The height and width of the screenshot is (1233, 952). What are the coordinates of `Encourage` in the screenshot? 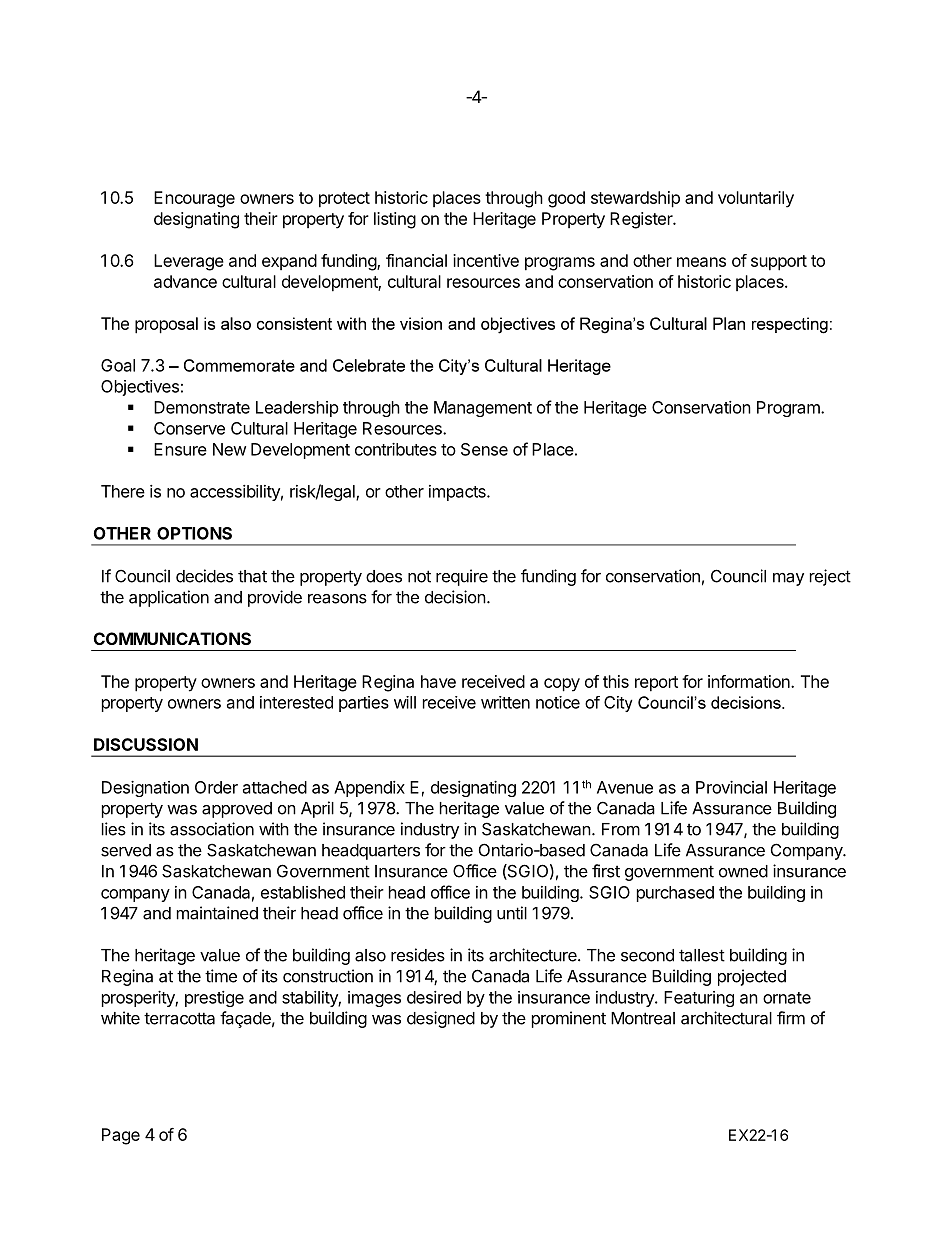 It's located at (194, 199).
